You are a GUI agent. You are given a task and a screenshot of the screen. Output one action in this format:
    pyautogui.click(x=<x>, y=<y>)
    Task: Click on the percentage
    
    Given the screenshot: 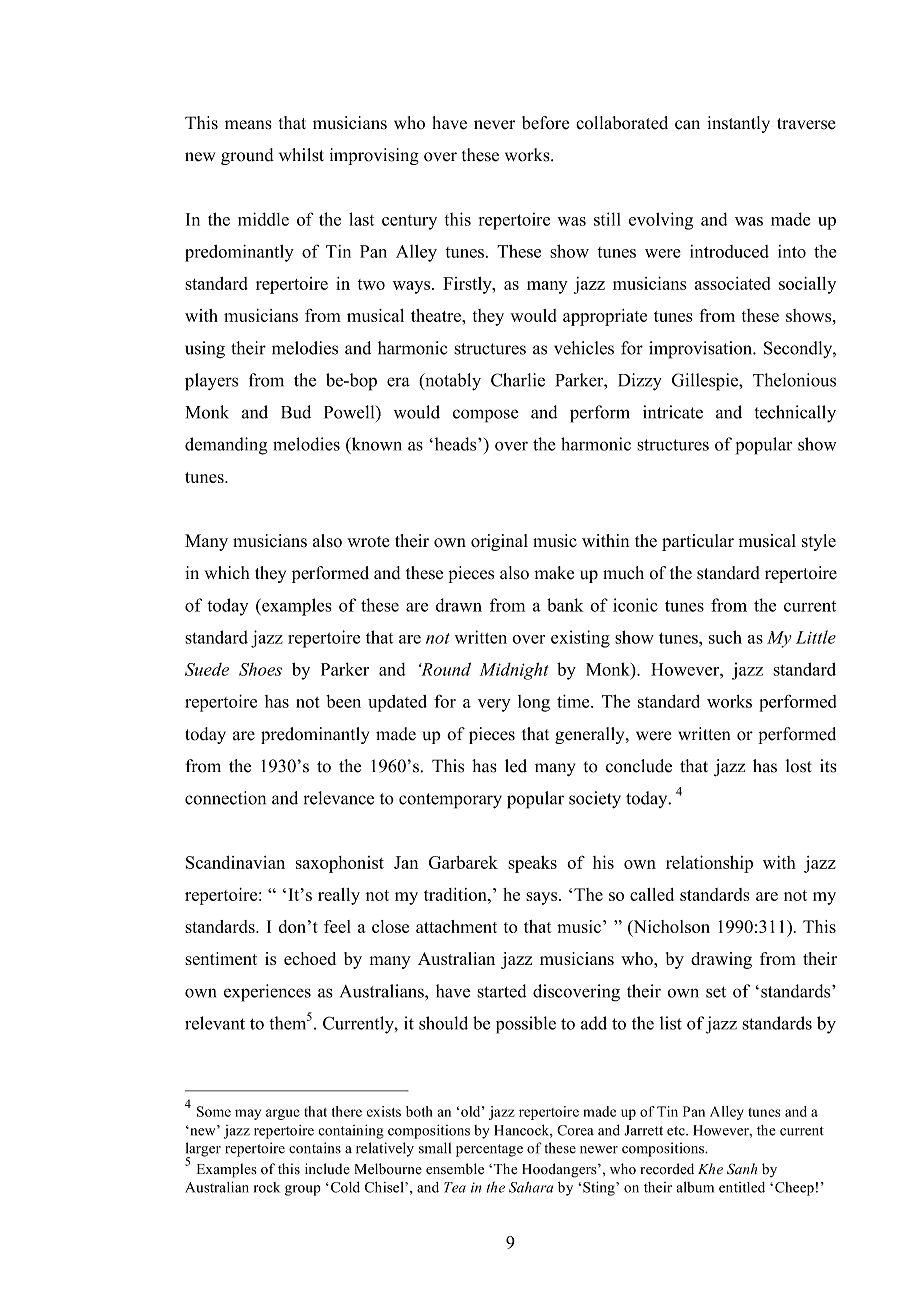 What is the action you would take?
    pyautogui.click(x=489, y=1150)
